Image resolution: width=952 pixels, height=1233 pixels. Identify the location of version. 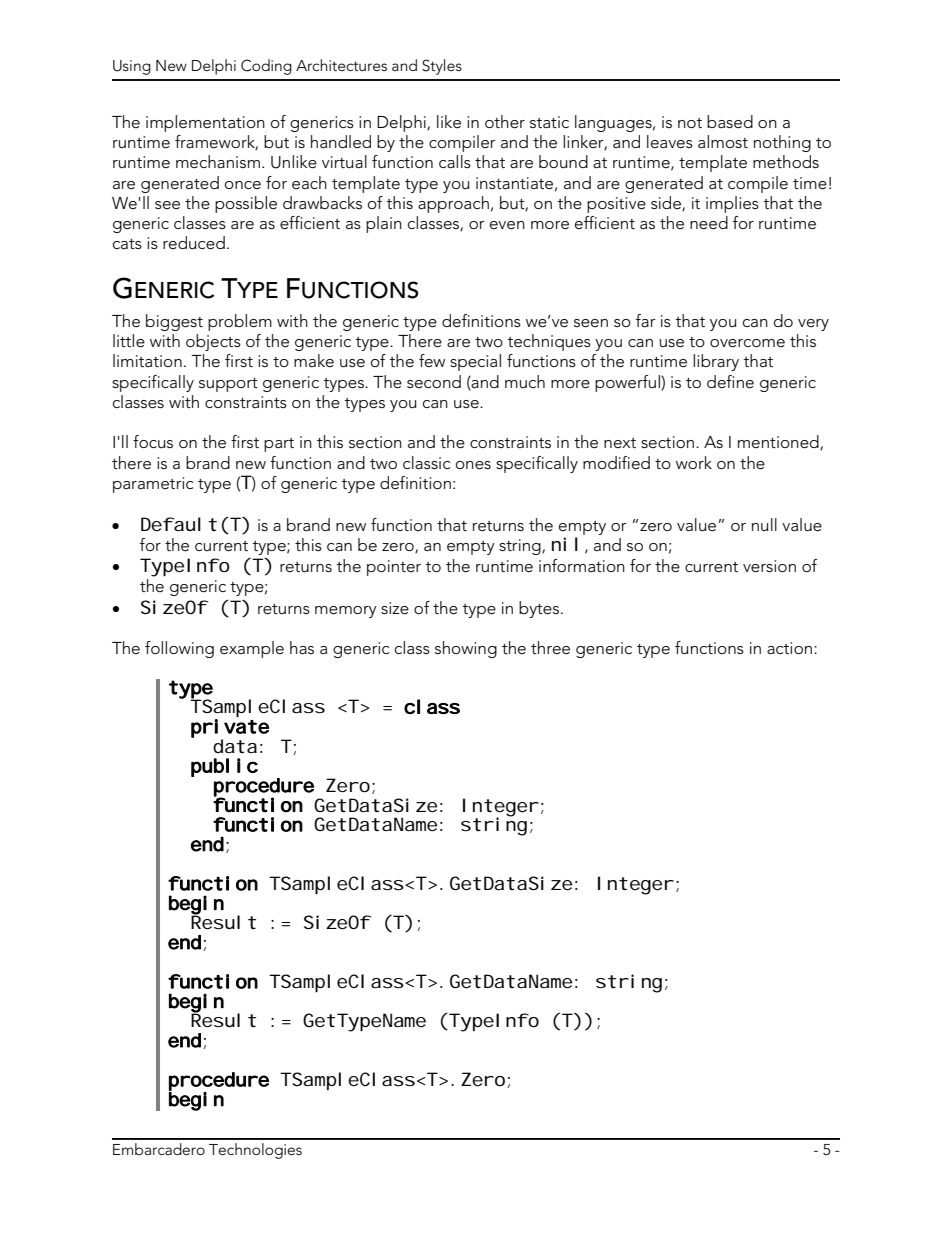
(769, 566).
